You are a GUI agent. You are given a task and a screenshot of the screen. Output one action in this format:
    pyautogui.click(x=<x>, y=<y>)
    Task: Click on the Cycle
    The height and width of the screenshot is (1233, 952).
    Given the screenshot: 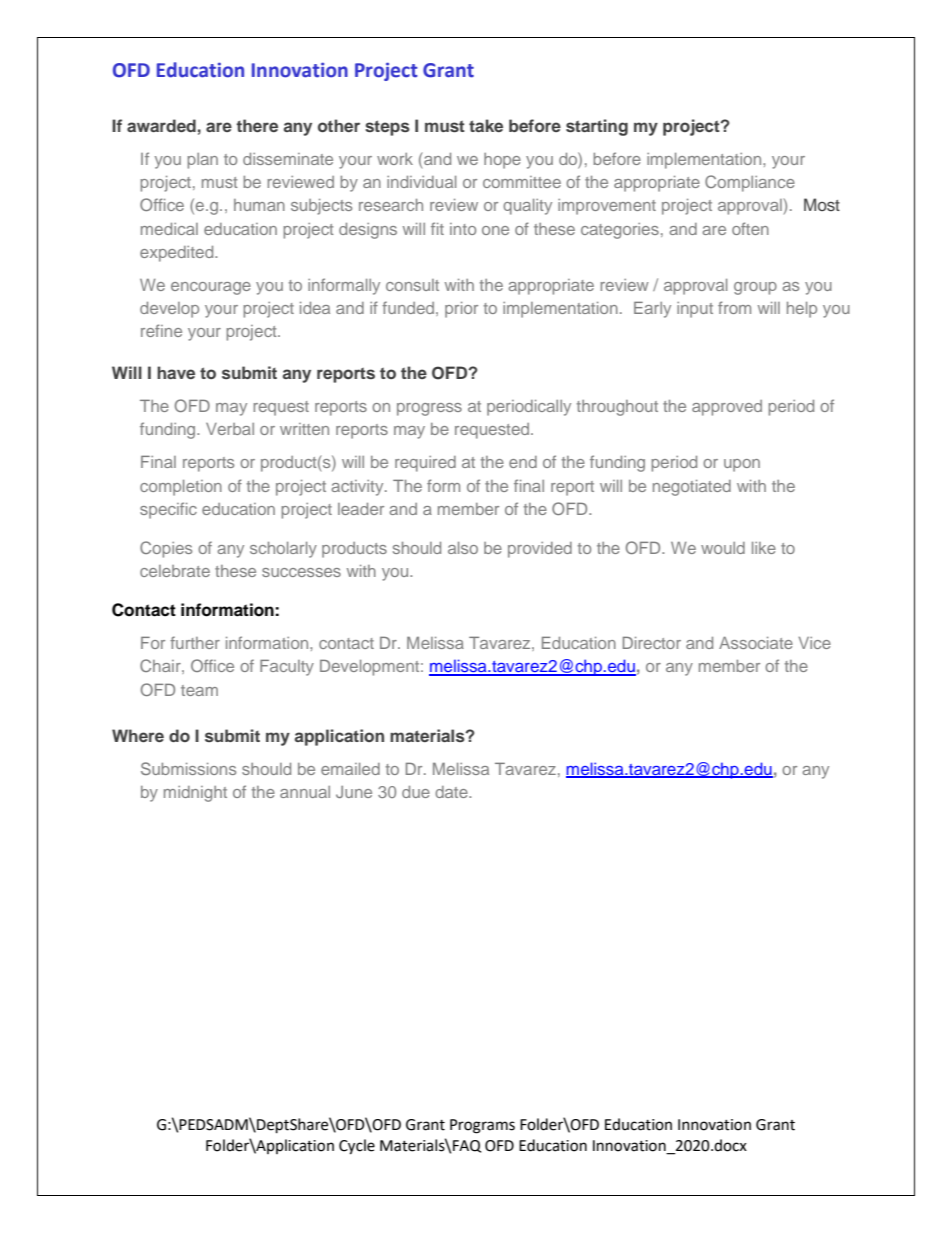 What is the action you would take?
    pyautogui.click(x=357, y=1147)
